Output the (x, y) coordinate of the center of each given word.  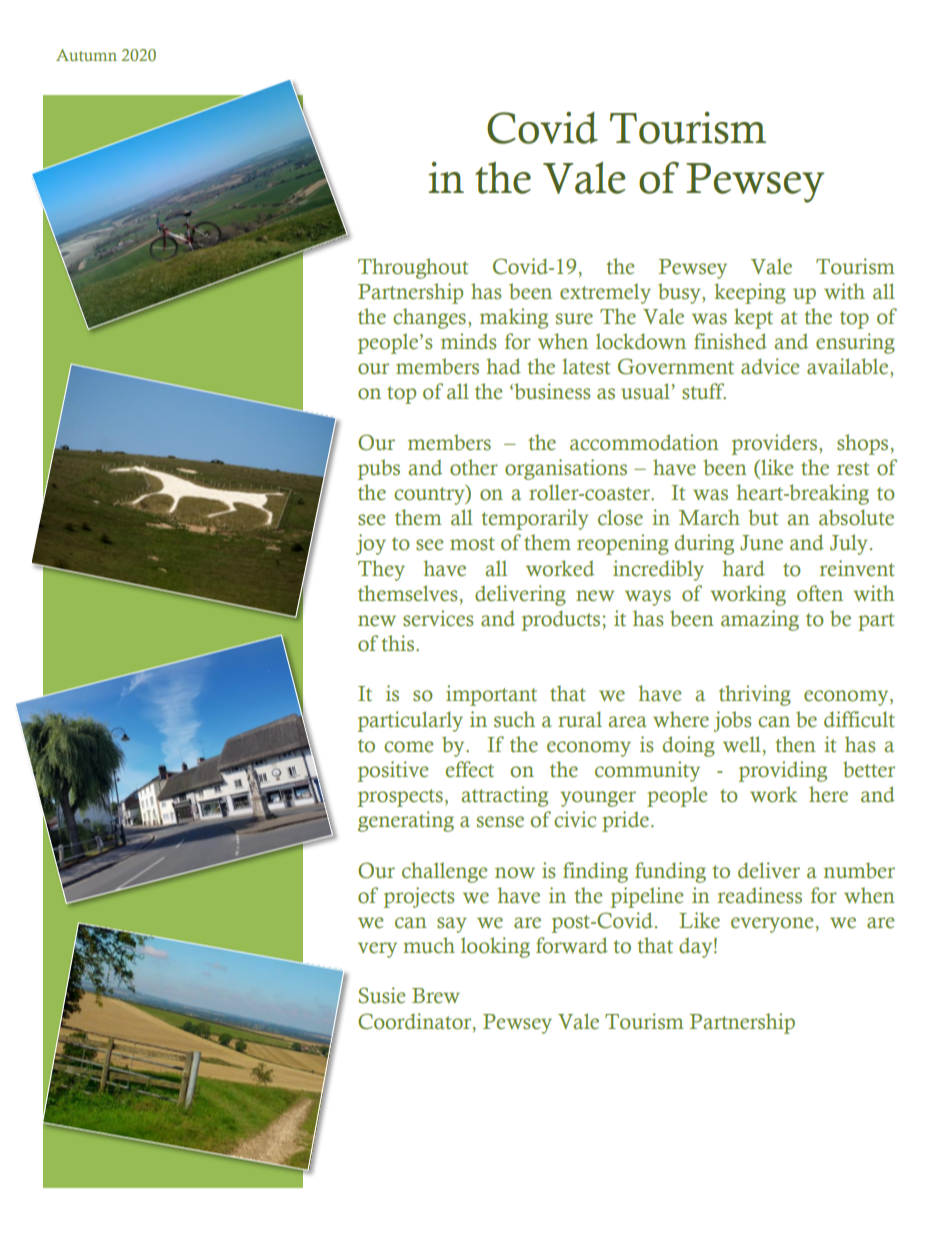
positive (393, 771)
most (472, 544)
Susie (382, 995)
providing (783, 771)
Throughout (413, 268)
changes (429, 318)
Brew (436, 996)
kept (753, 318)
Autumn (86, 55)
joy (371, 544)
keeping (750, 293)
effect (470, 769)
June (761, 543)
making (514, 318)
